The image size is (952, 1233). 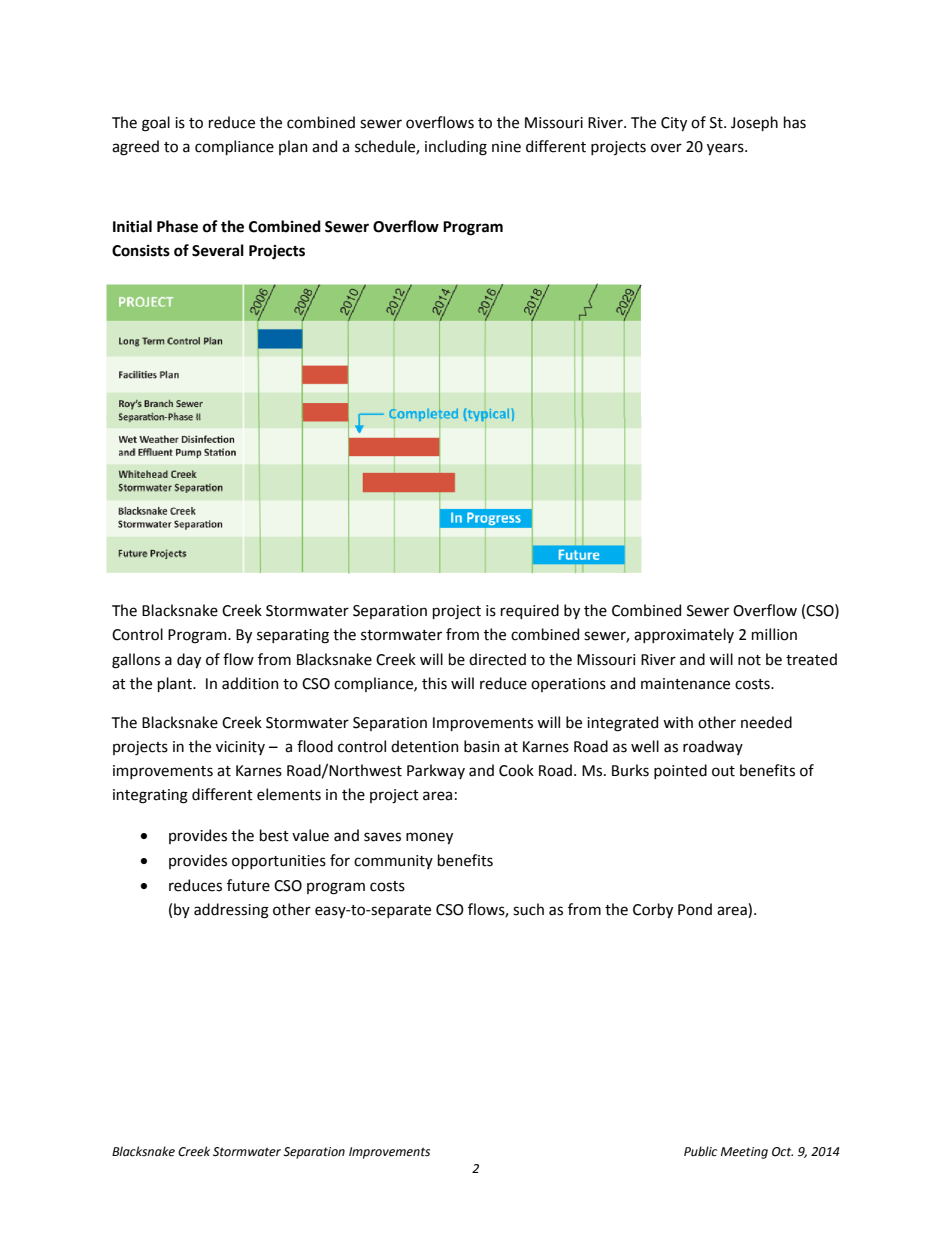 What do you see at coordinates (456, 148) in the screenshot?
I see `including` at bounding box center [456, 148].
